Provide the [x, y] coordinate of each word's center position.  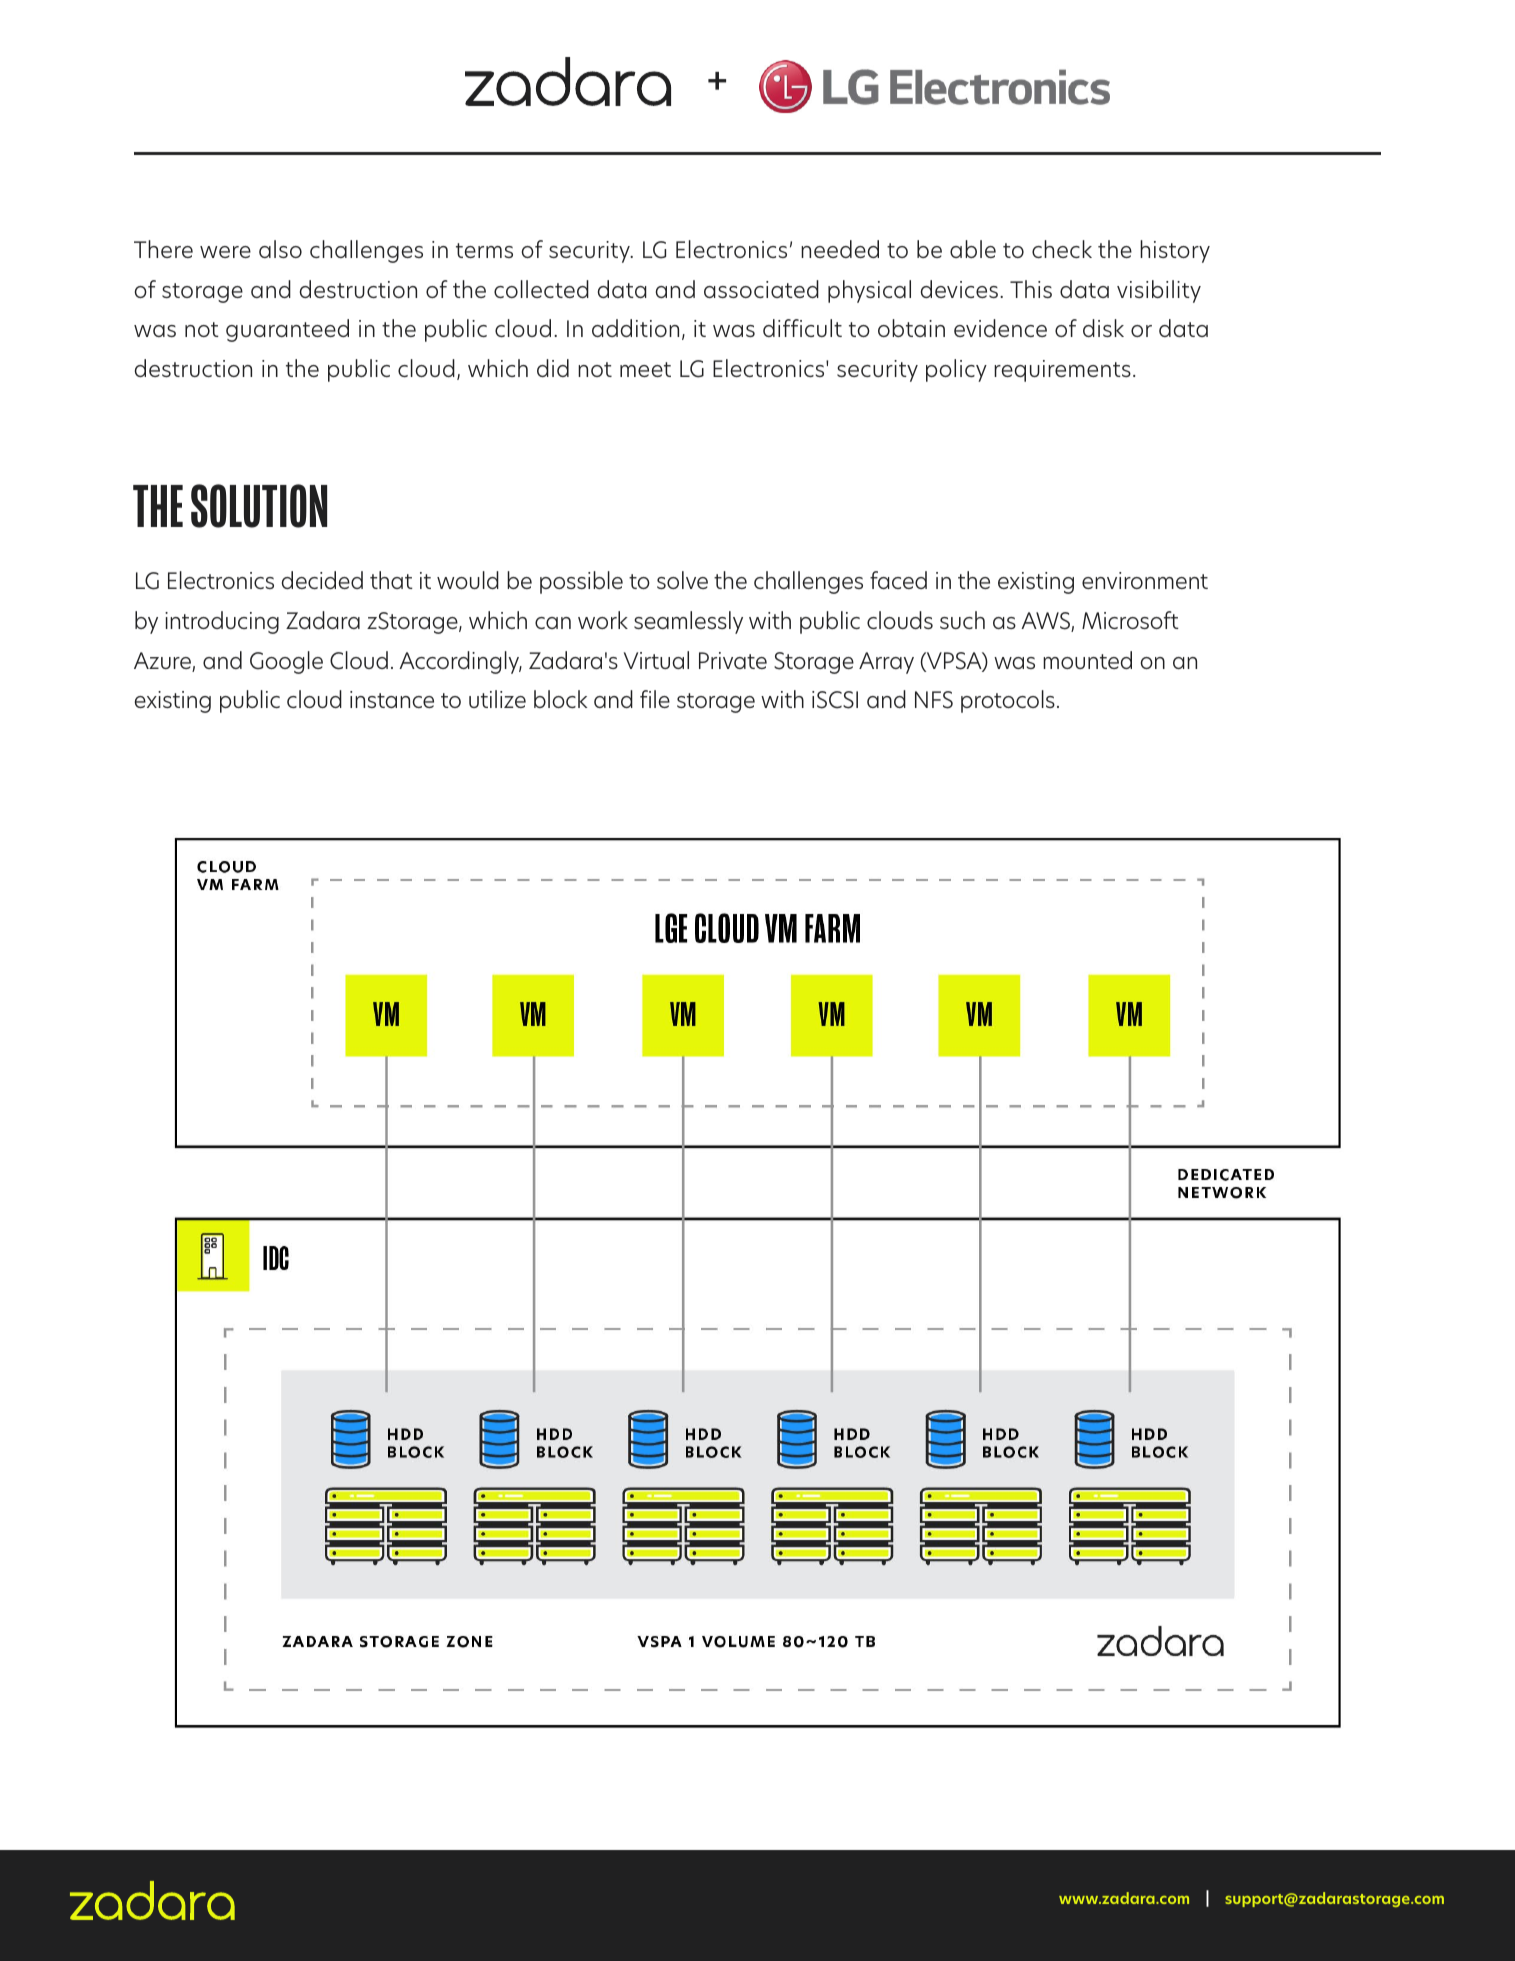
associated [761, 289]
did [553, 368]
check [1062, 249]
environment [1145, 580]
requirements [1062, 371]
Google [286, 662]
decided [322, 580]
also [280, 249]
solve [682, 580]
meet [645, 369]
